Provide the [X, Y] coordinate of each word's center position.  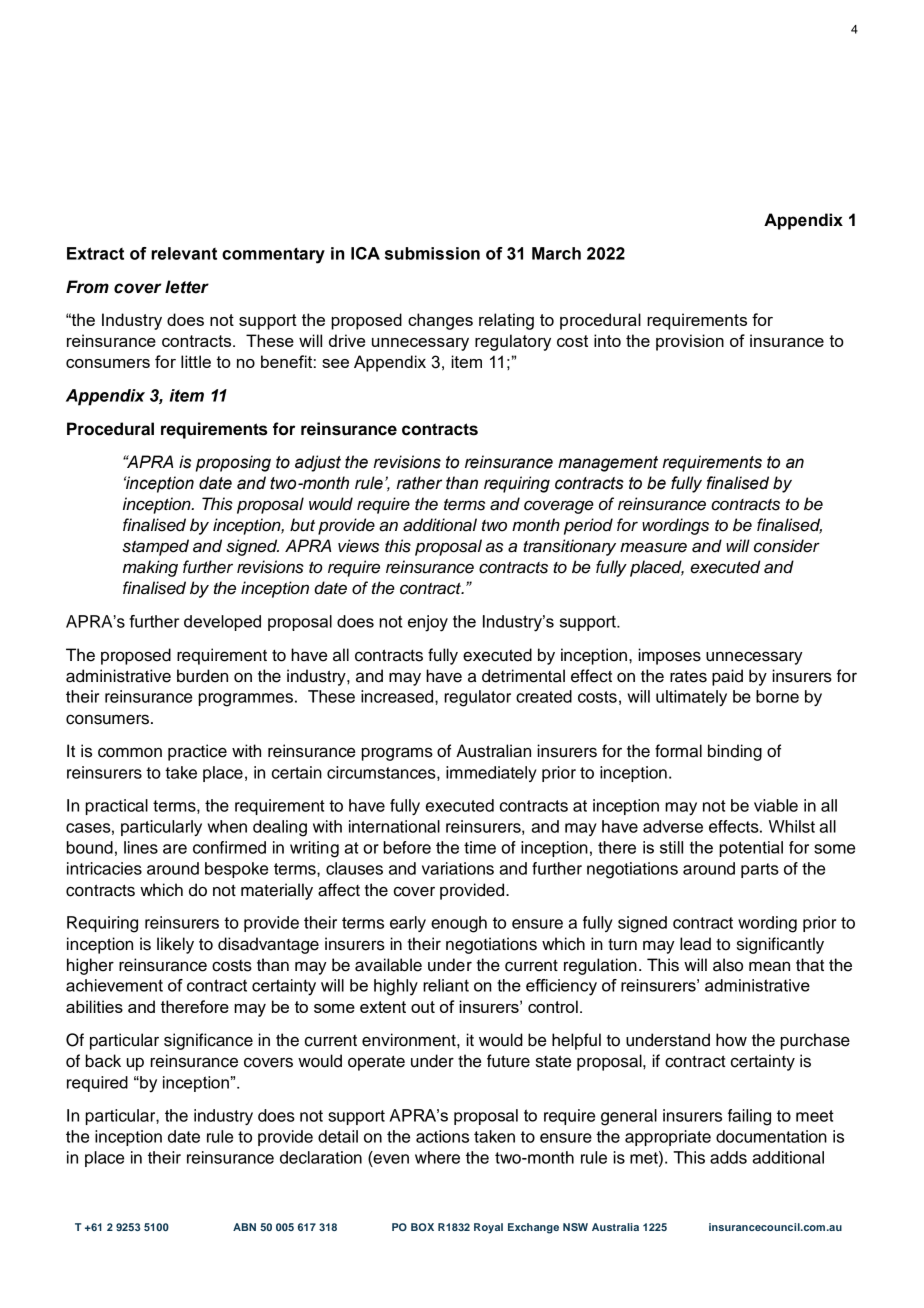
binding [735, 752]
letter [187, 287]
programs [397, 754]
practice [197, 752]
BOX [422, 1227]
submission [432, 253]
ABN [244, 1227]
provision [690, 342]
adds [728, 1157]
